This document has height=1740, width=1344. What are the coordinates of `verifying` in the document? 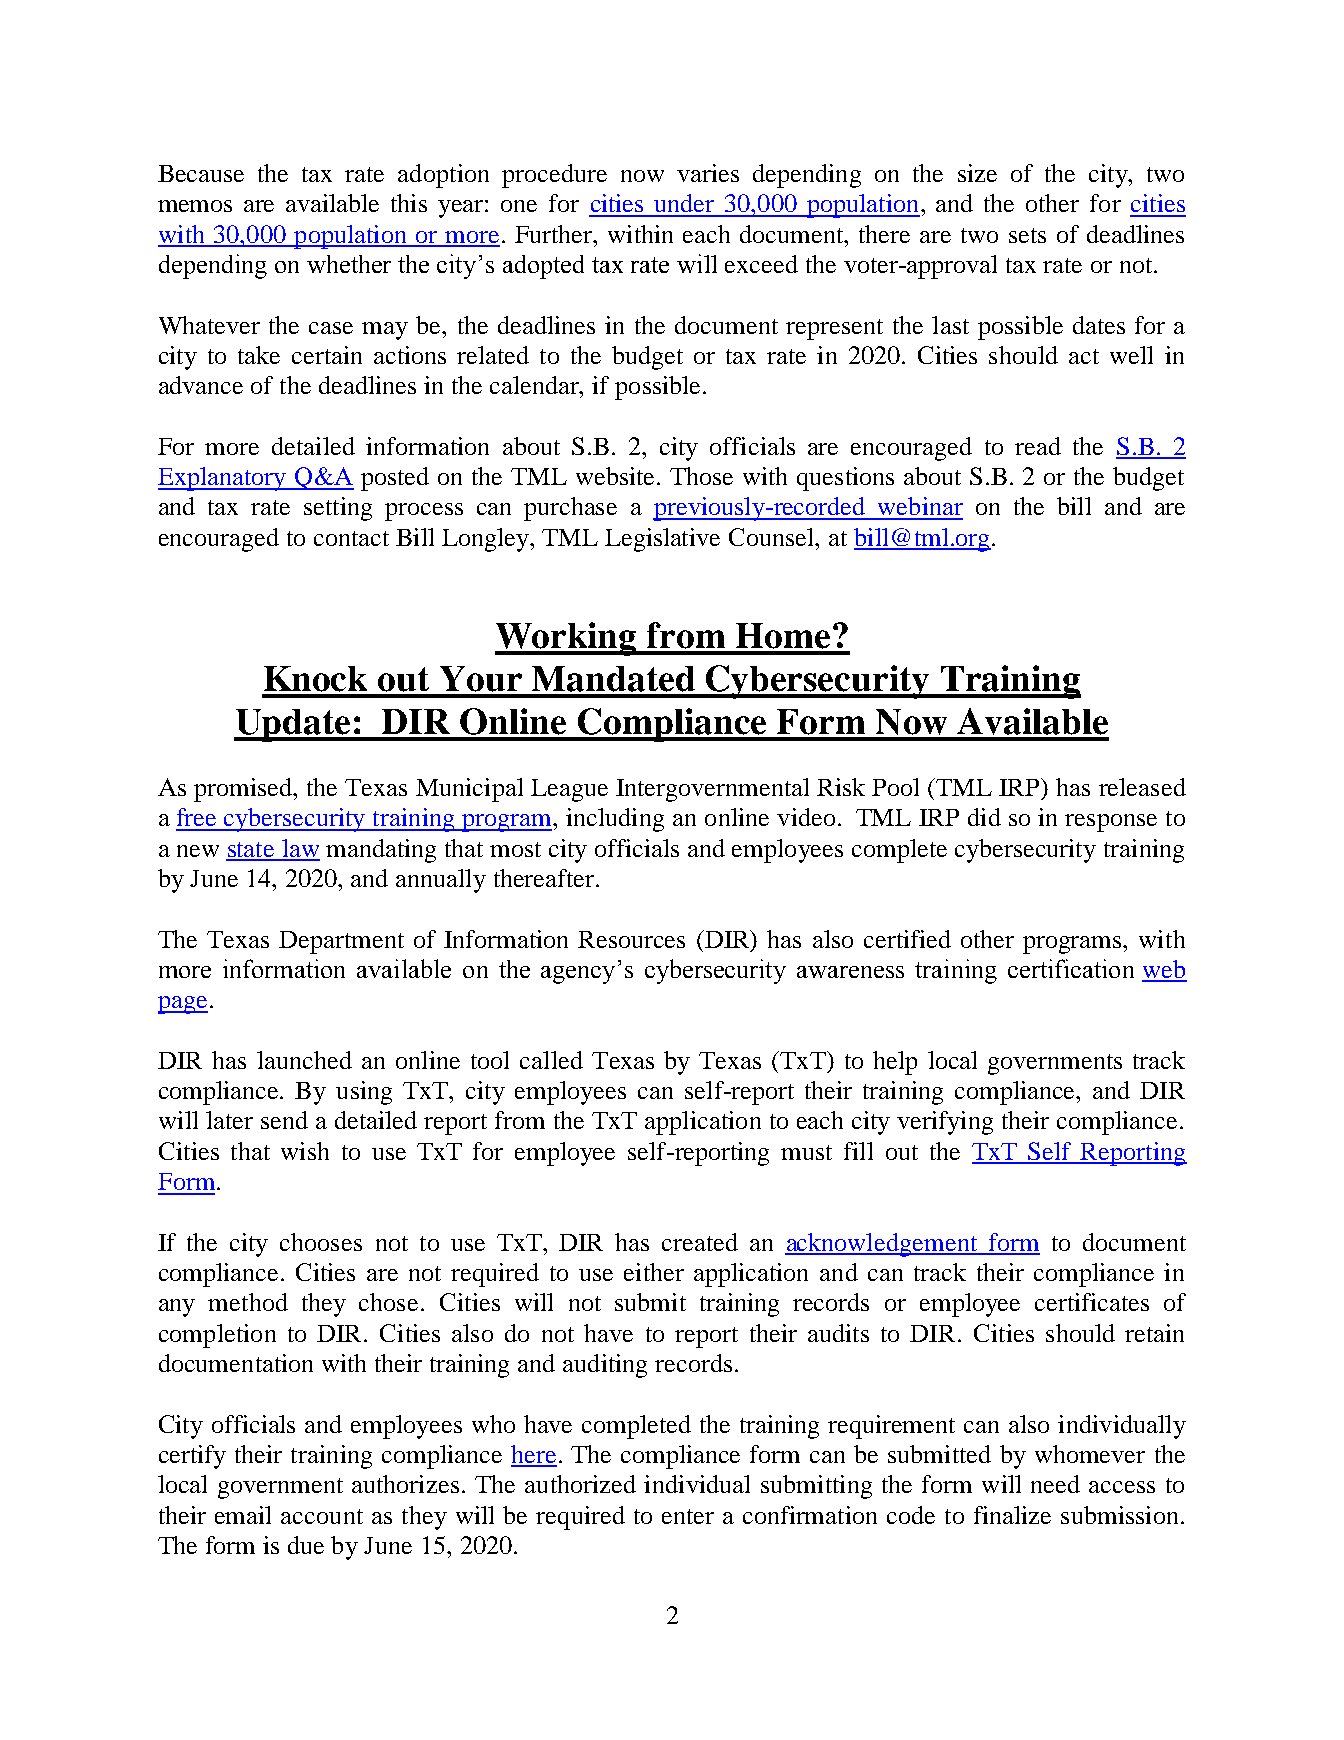 It's located at (945, 1123).
